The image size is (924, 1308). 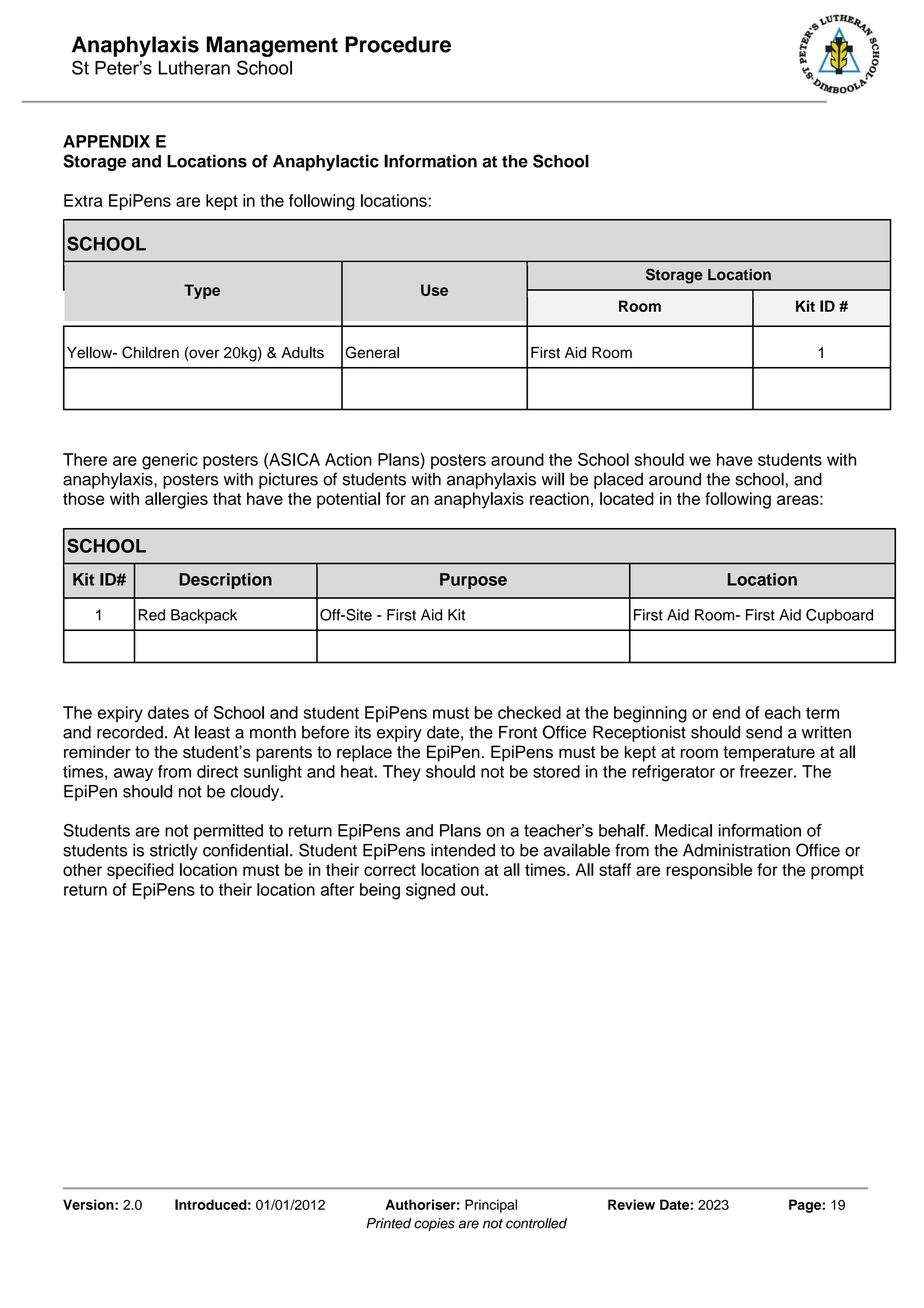 I want to click on Printed, so click(x=389, y=1223).
